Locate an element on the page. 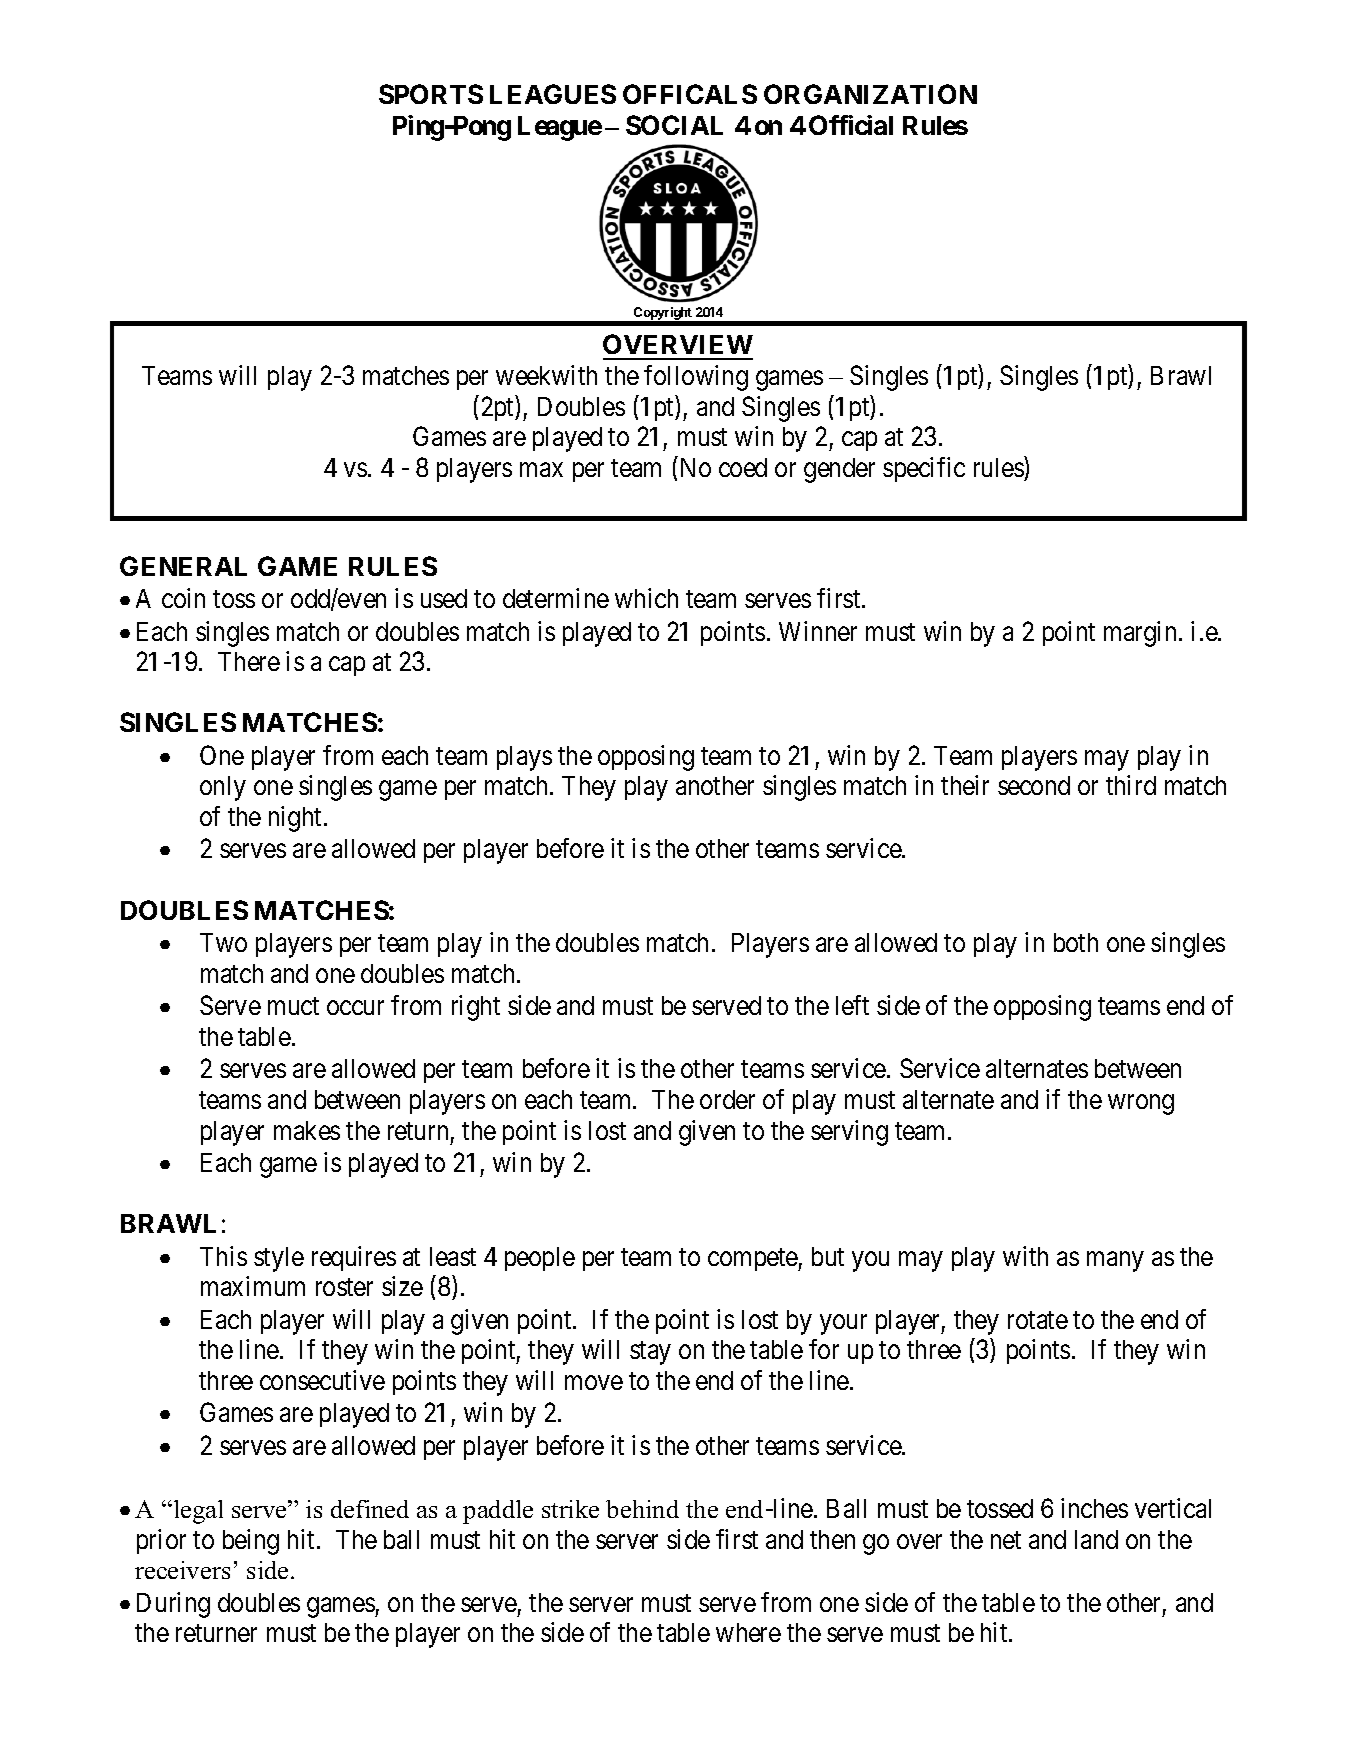 Image resolution: width=1356 pixels, height=1755 pixels. net is located at coordinates (1006, 1540).
